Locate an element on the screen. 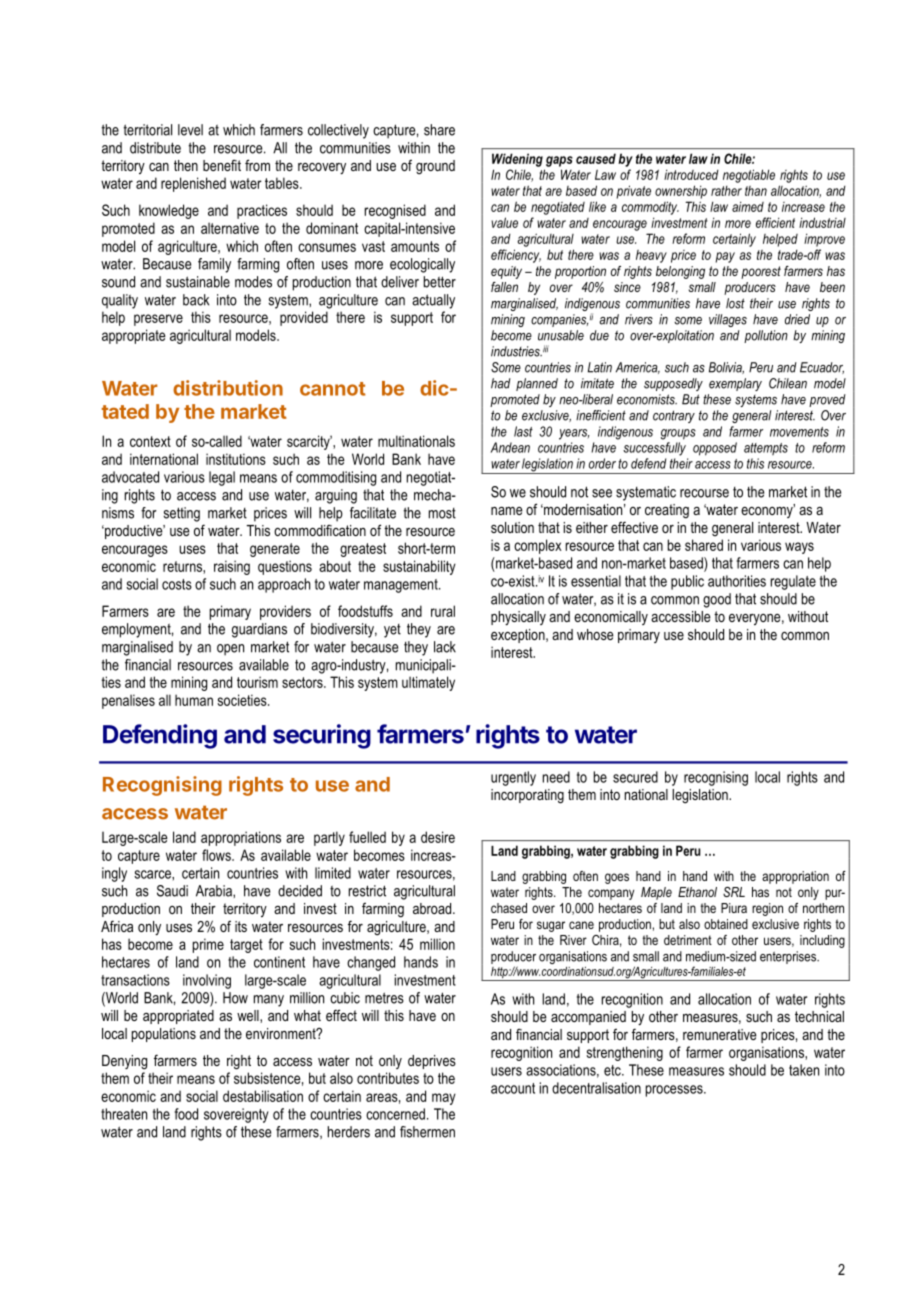  exemplary is located at coordinates (735, 384).
